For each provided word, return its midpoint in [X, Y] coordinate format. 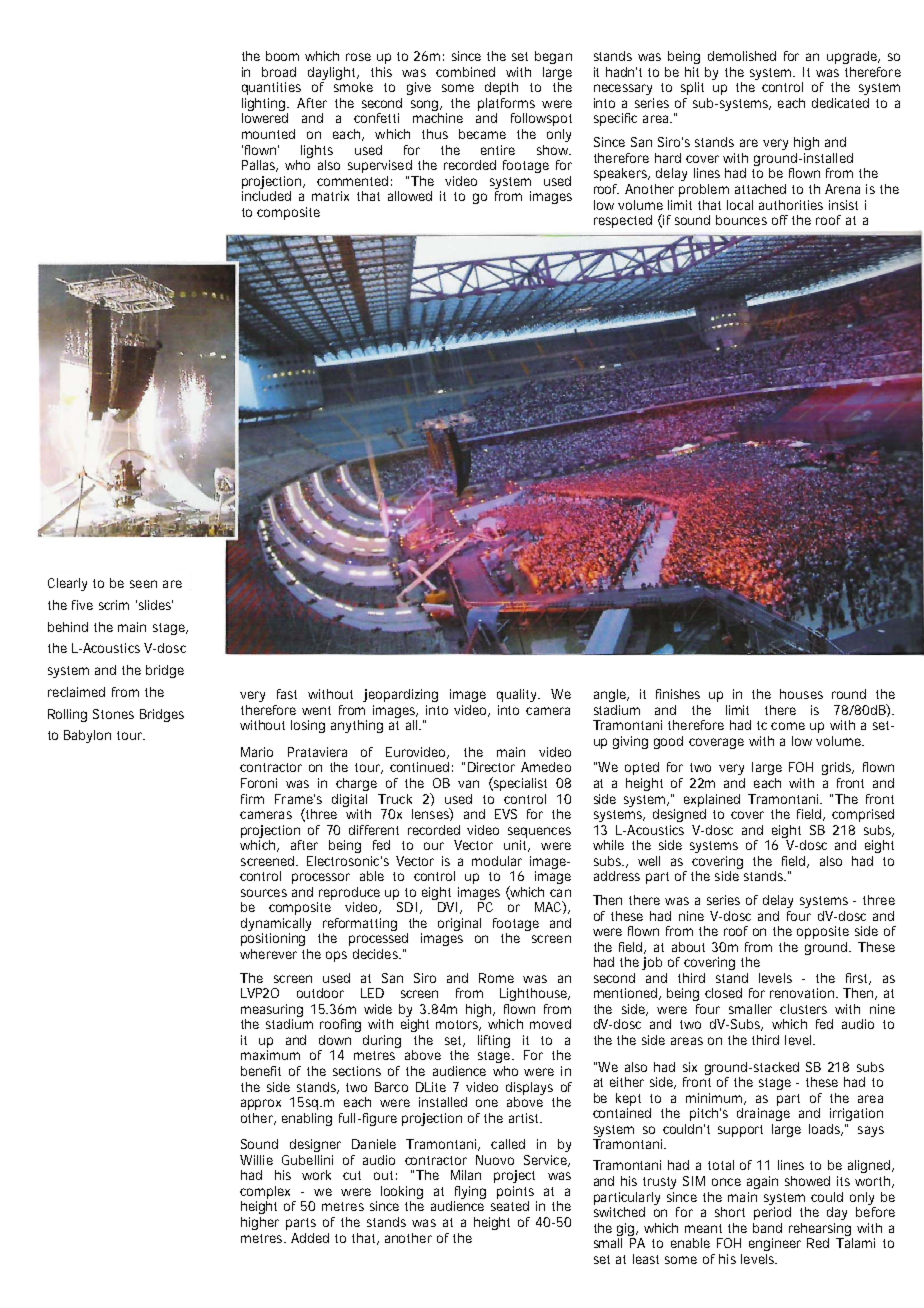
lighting [265, 106]
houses [801, 694]
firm [252, 799]
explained [712, 800]
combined [465, 72]
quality [518, 695]
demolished [742, 56]
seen [143, 584]
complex [267, 1194]
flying [470, 1194]
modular [497, 861]
